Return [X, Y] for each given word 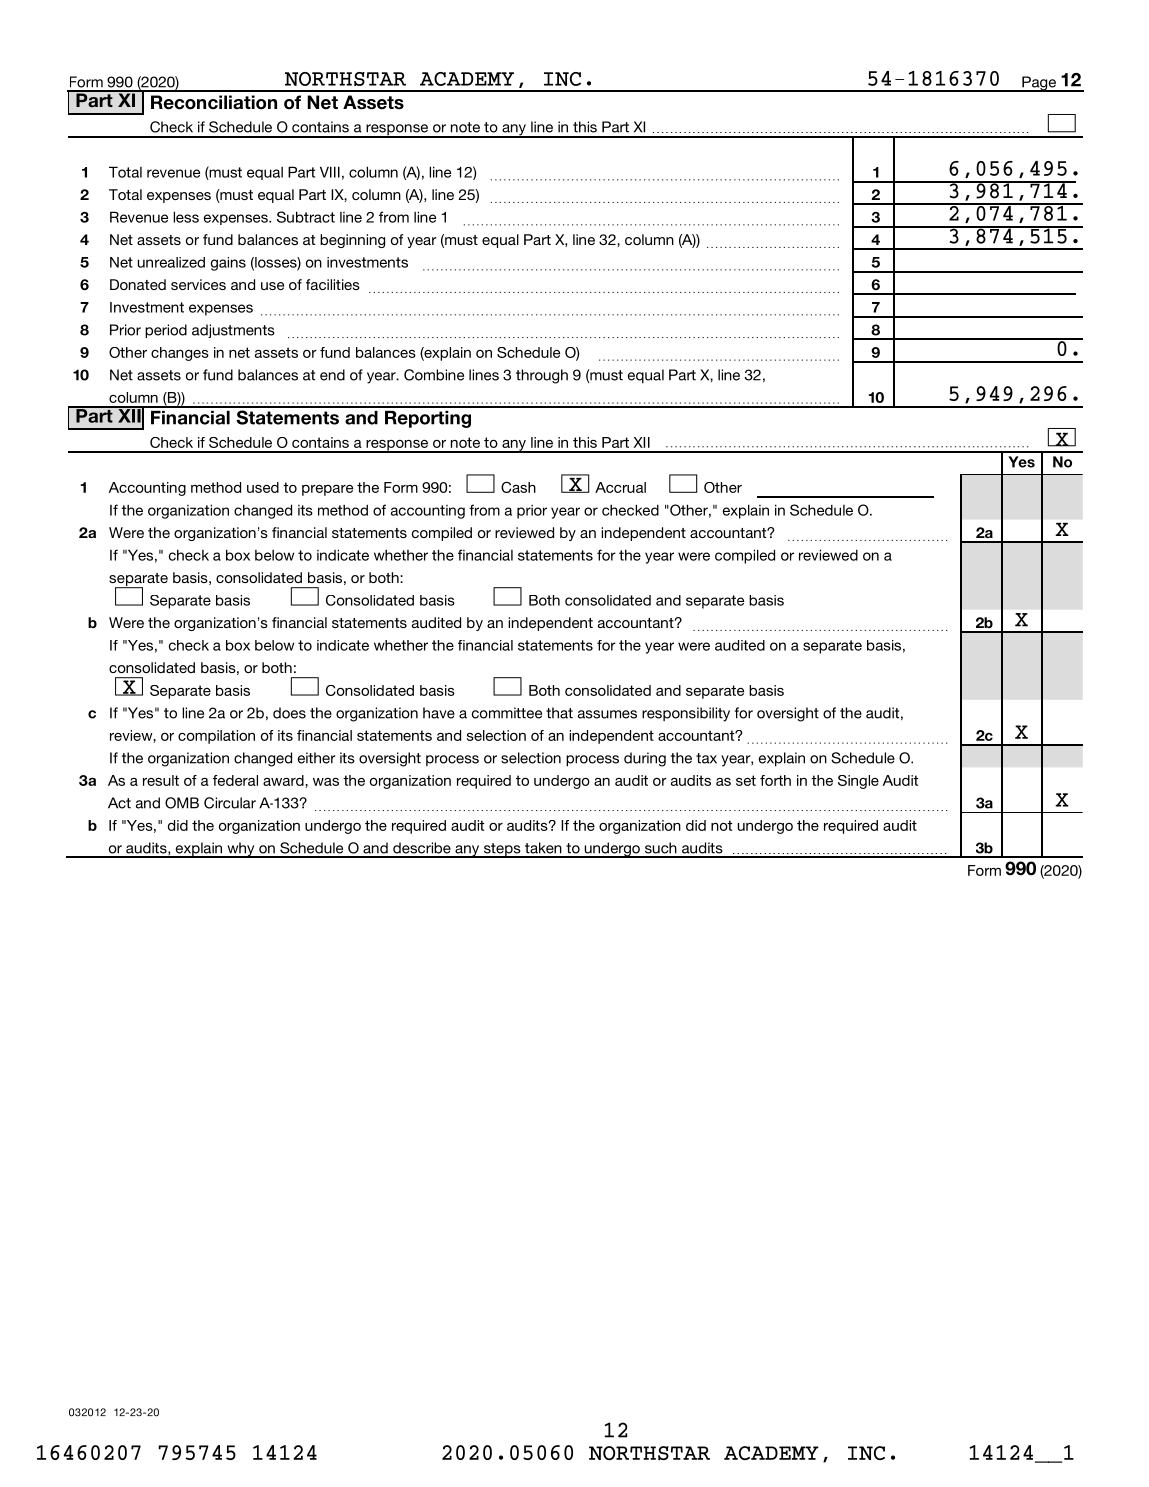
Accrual [620, 487]
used [263, 487]
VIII [330, 172]
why [241, 850]
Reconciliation [214, 102]
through [542, 376]
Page [1039, 84]
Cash [518, 487]
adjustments [233, 331]
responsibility [686, 714]
